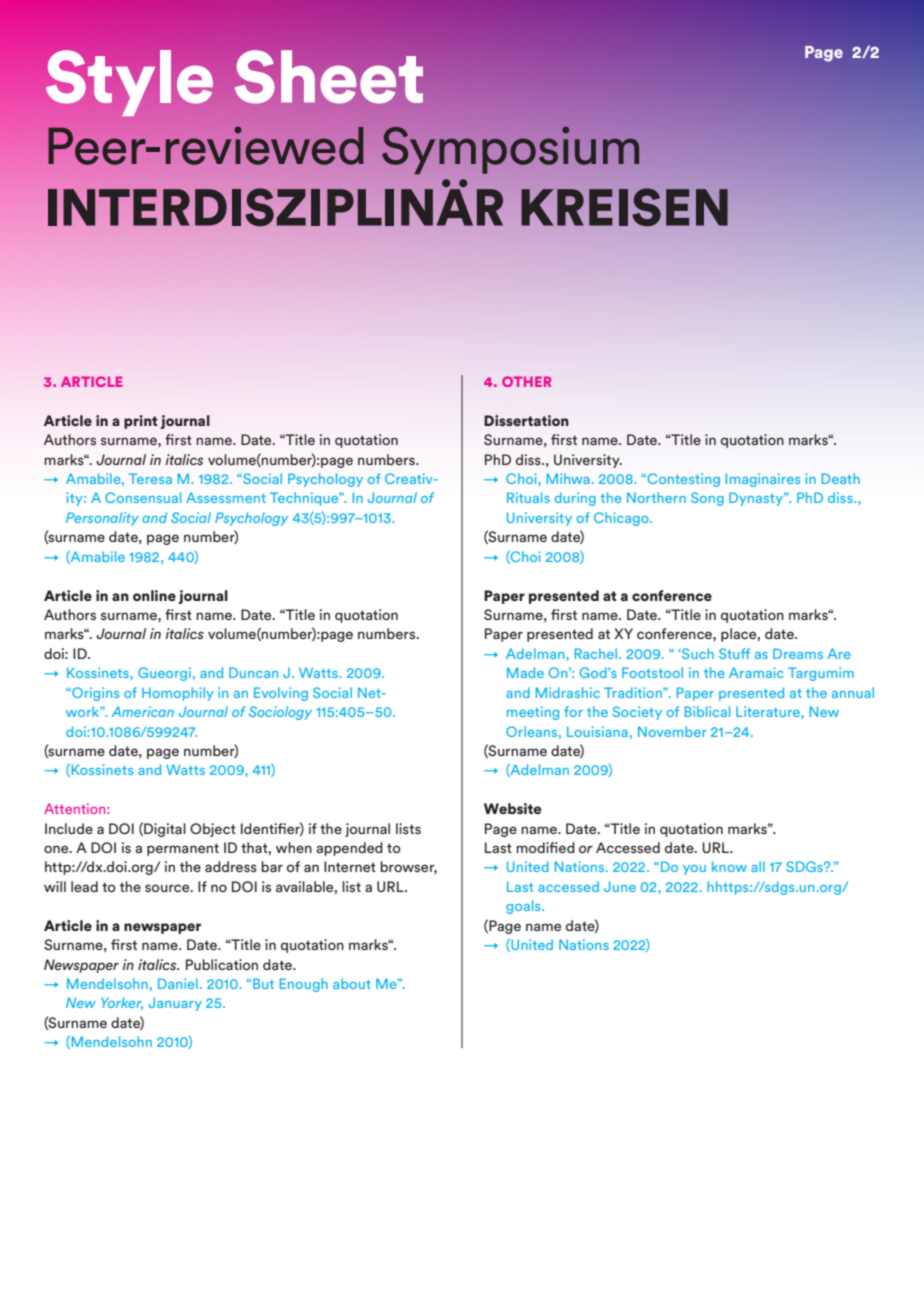  Describe the element at coordinates (178, 983) in the screenshot. I see `Daniel` at that location.
